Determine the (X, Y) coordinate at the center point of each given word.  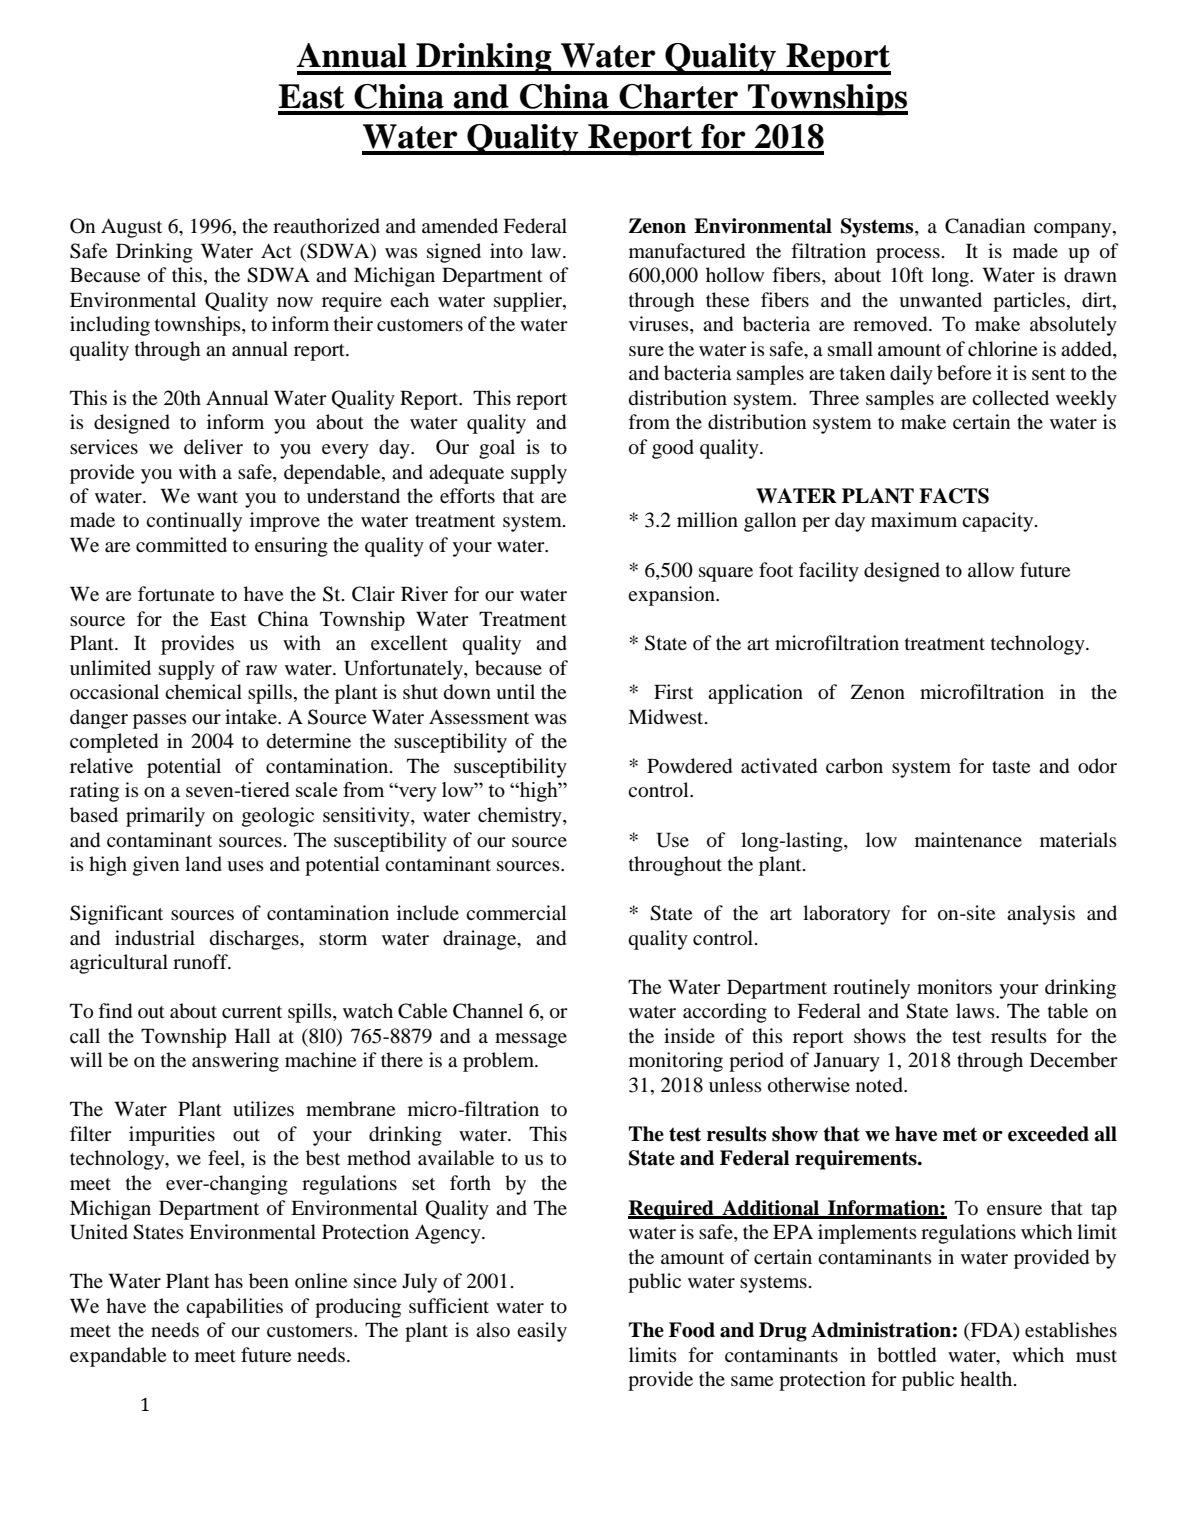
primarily (165, 817)
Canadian (985, 226)
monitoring (676, 1062)
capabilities (234, 1308)
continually (194, 522)
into (506, 251)
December (1074, 1060)
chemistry (521, 817)
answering (235, 1062)
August (131, 228)
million (707, 519)
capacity (999, 522)
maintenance (968, 839)
